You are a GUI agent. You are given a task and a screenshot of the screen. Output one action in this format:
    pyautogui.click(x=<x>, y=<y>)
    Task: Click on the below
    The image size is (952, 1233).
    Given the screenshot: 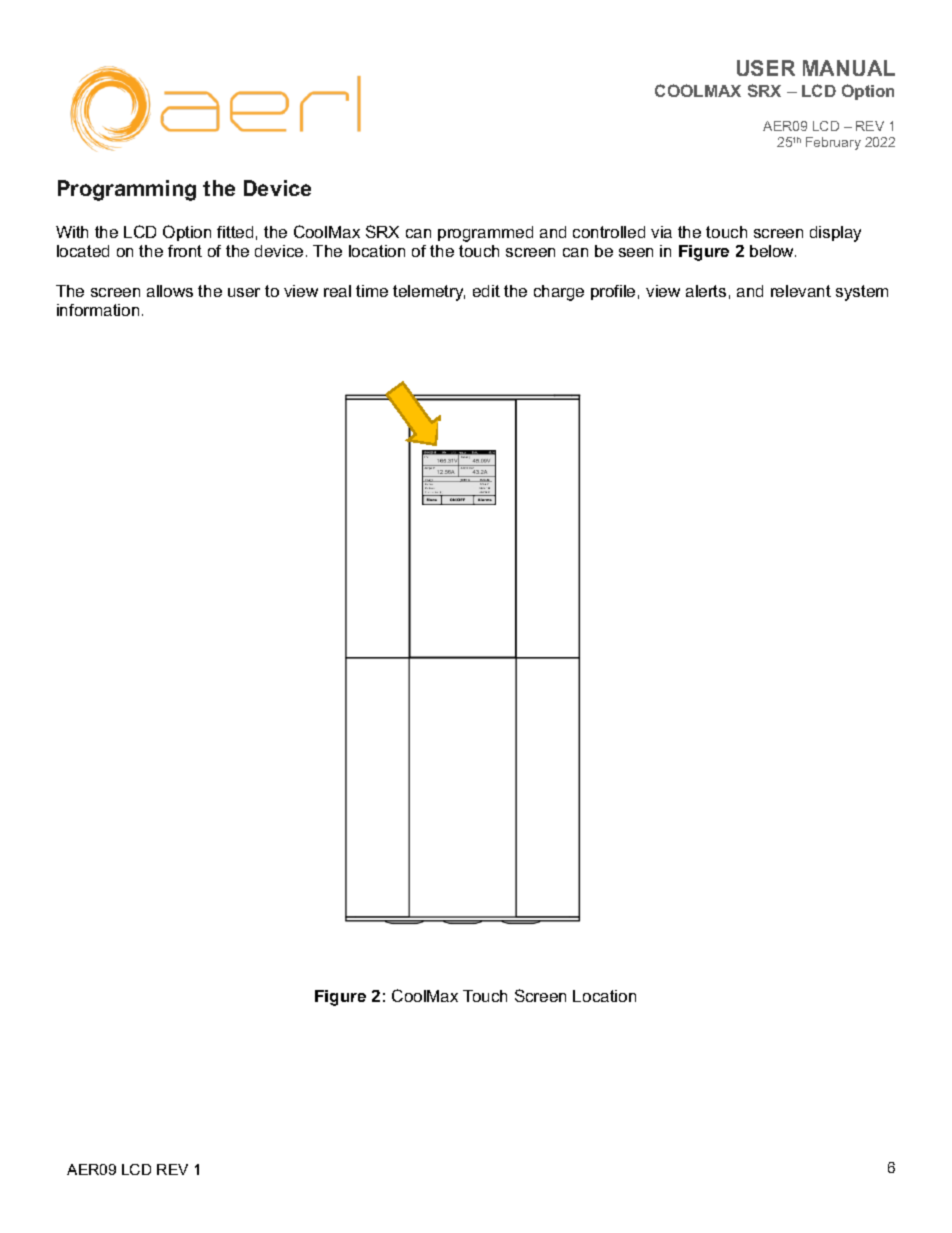 What is the action you would take?
    pyautogui.click(x=773, y=251)
